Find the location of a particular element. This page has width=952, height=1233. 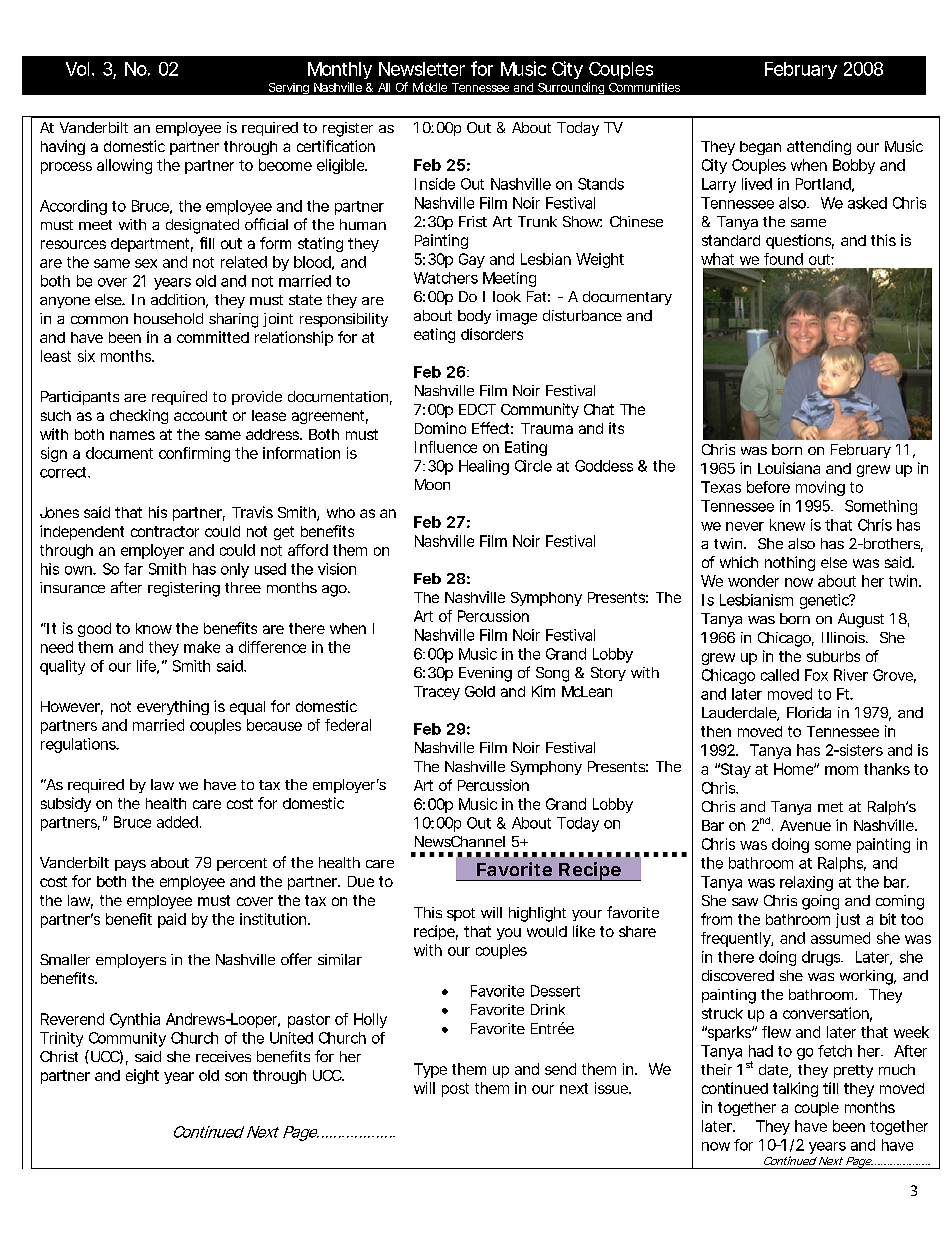

Middle is located at coordinates (430, 87).
